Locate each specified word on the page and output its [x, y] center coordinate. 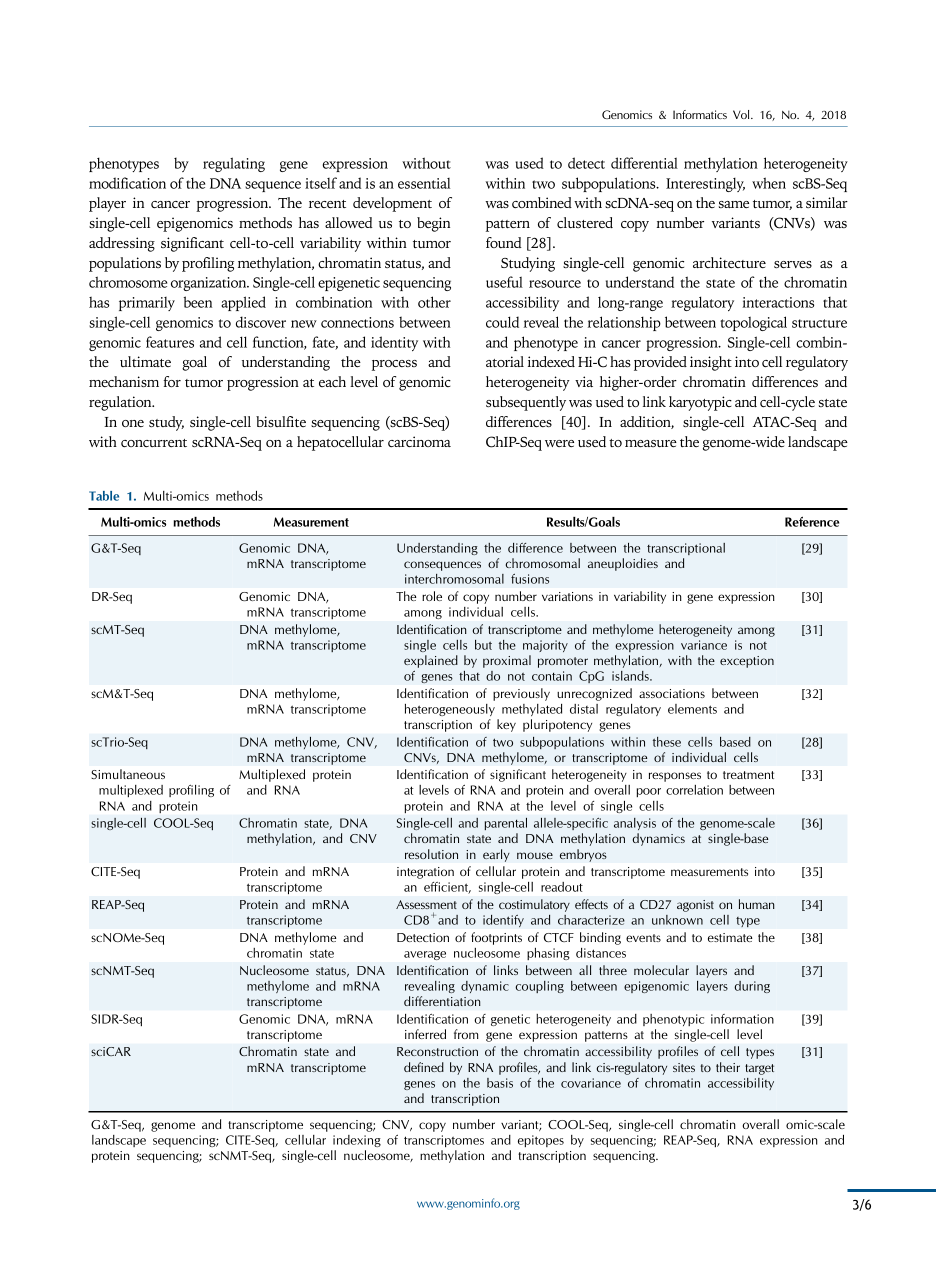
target [759, 1069]
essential [424, 183]
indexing [357, 1141]
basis [500, 1083]
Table [104, 496]
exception [747, 662]
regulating [234, 164]
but [483, 645]
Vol [742, 114]
